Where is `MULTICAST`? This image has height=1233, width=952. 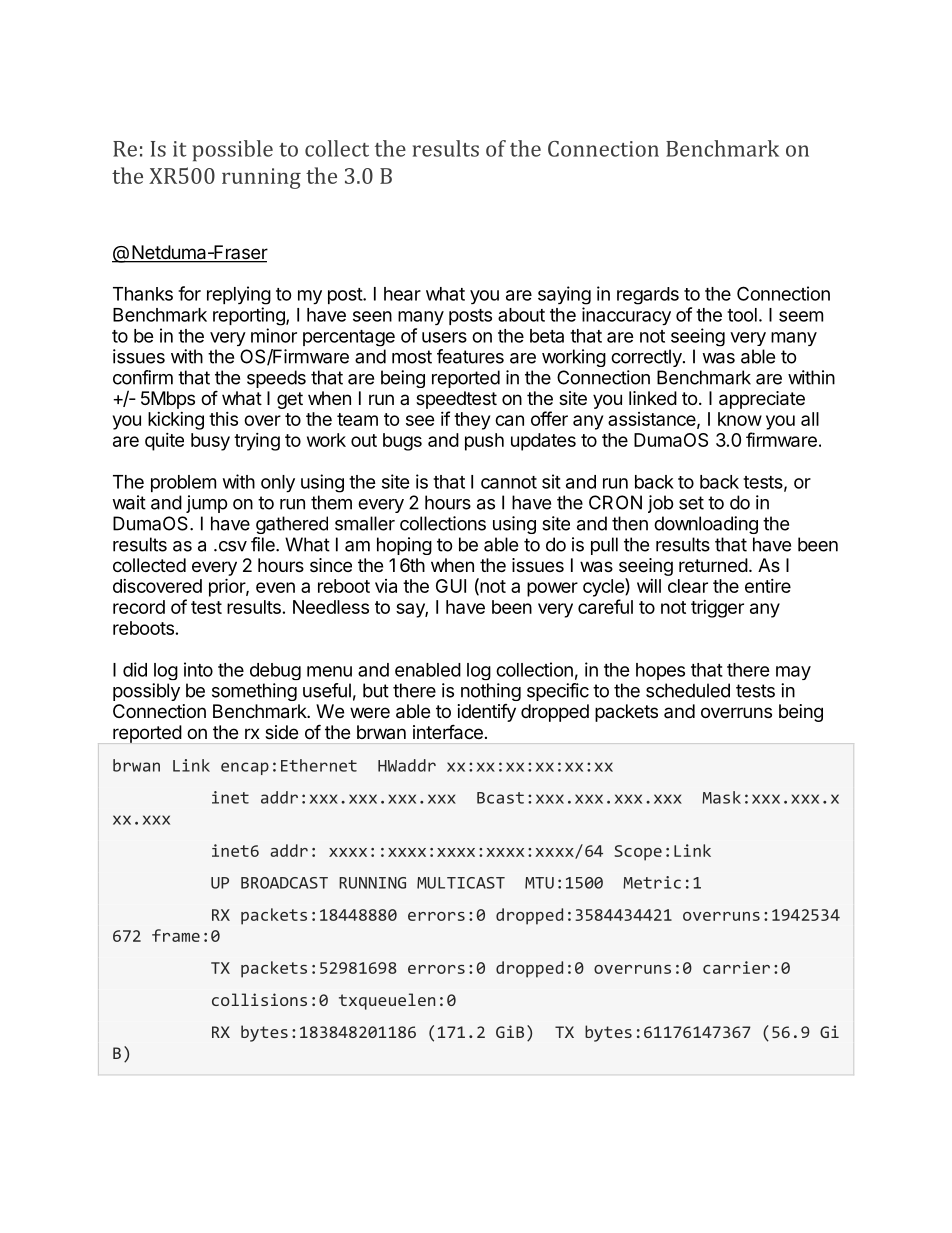 MULTICAST is located at coordinates (461, 883).
